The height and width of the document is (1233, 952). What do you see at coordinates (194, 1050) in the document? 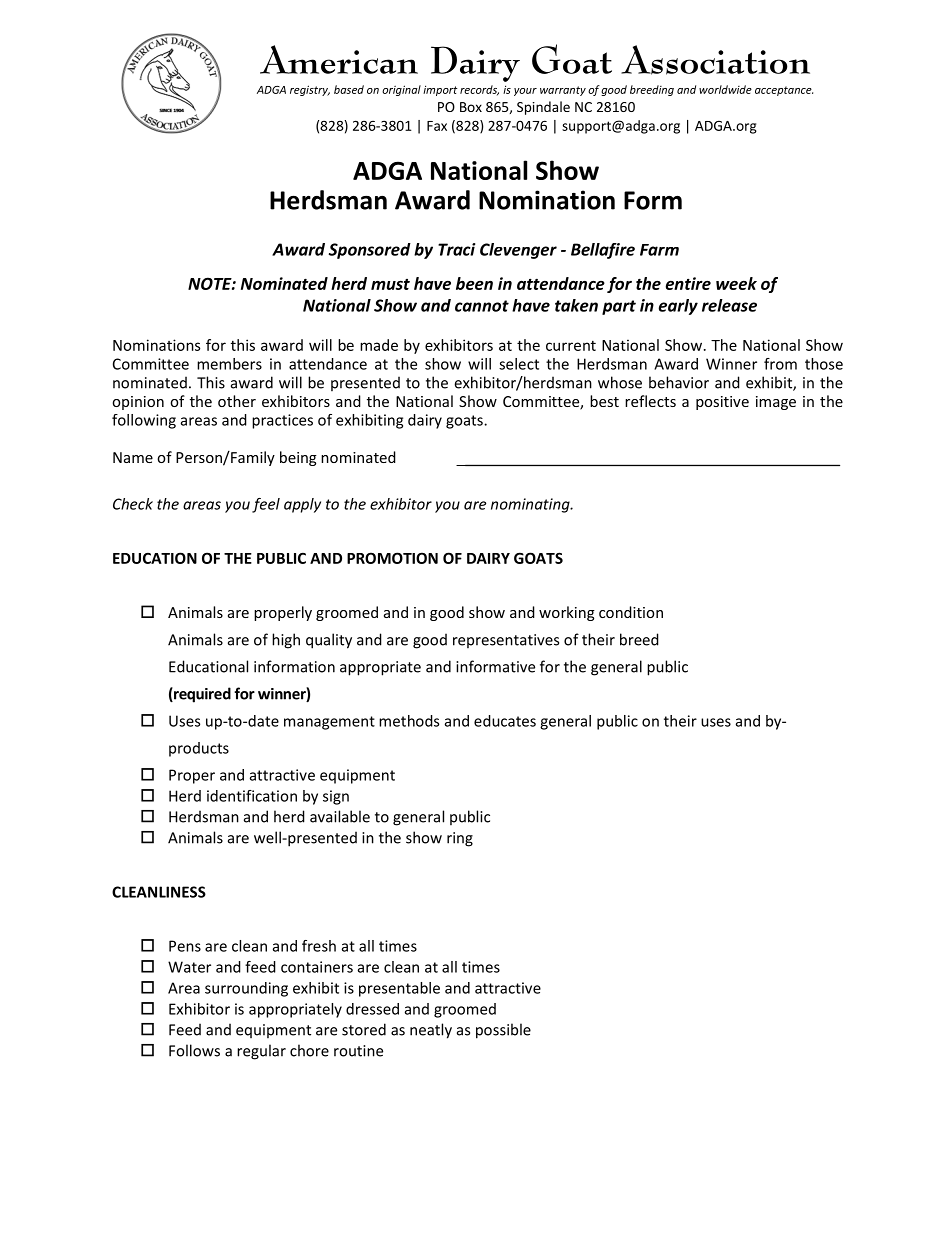
I see `Follows` at bounding box center [194, 1050].
